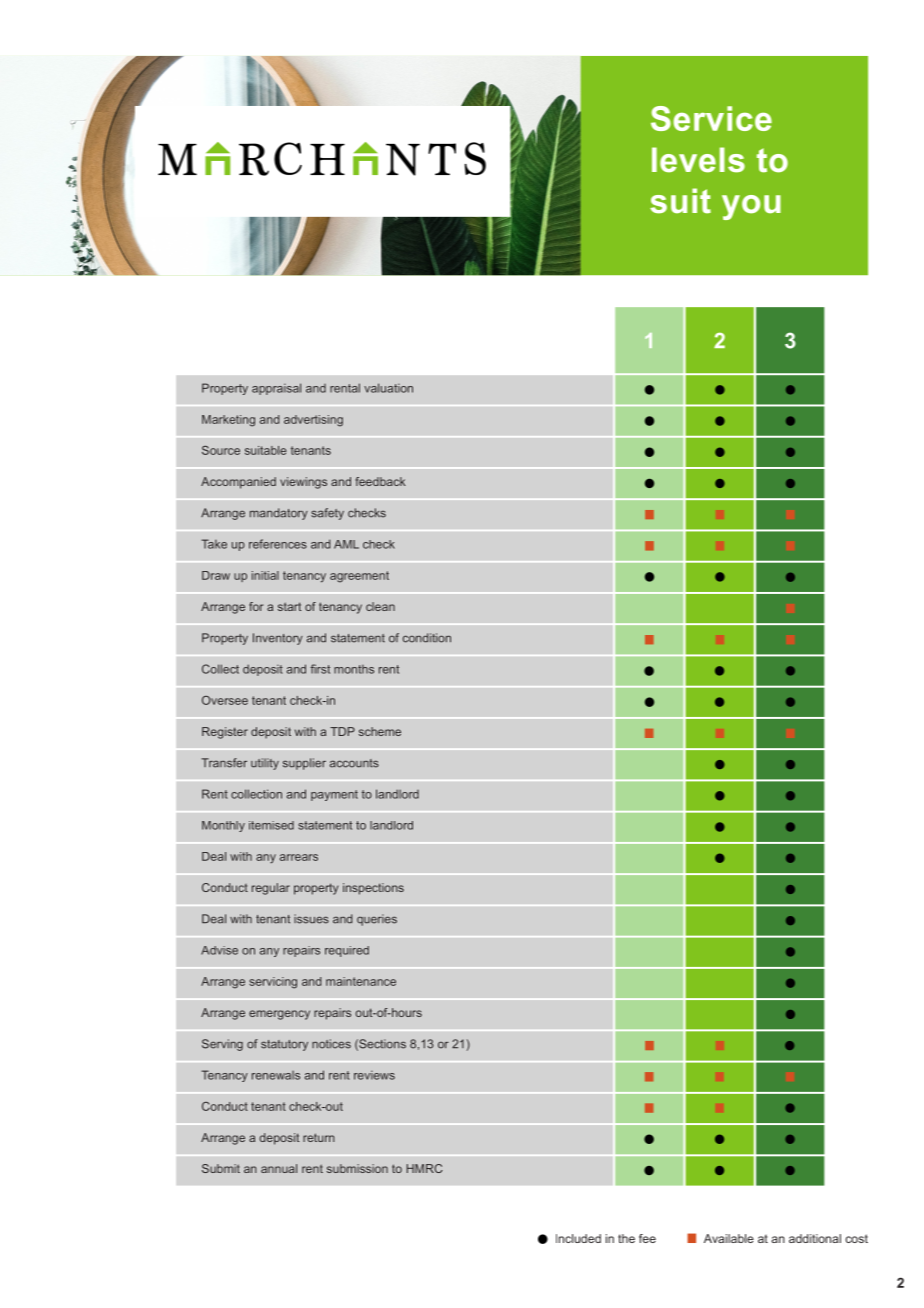 This screenshot has height=1308, width=924. What do you see at coordinates (276, 389) in the screenshot?
I see `appraisal` at bounding box center [276, 389].
